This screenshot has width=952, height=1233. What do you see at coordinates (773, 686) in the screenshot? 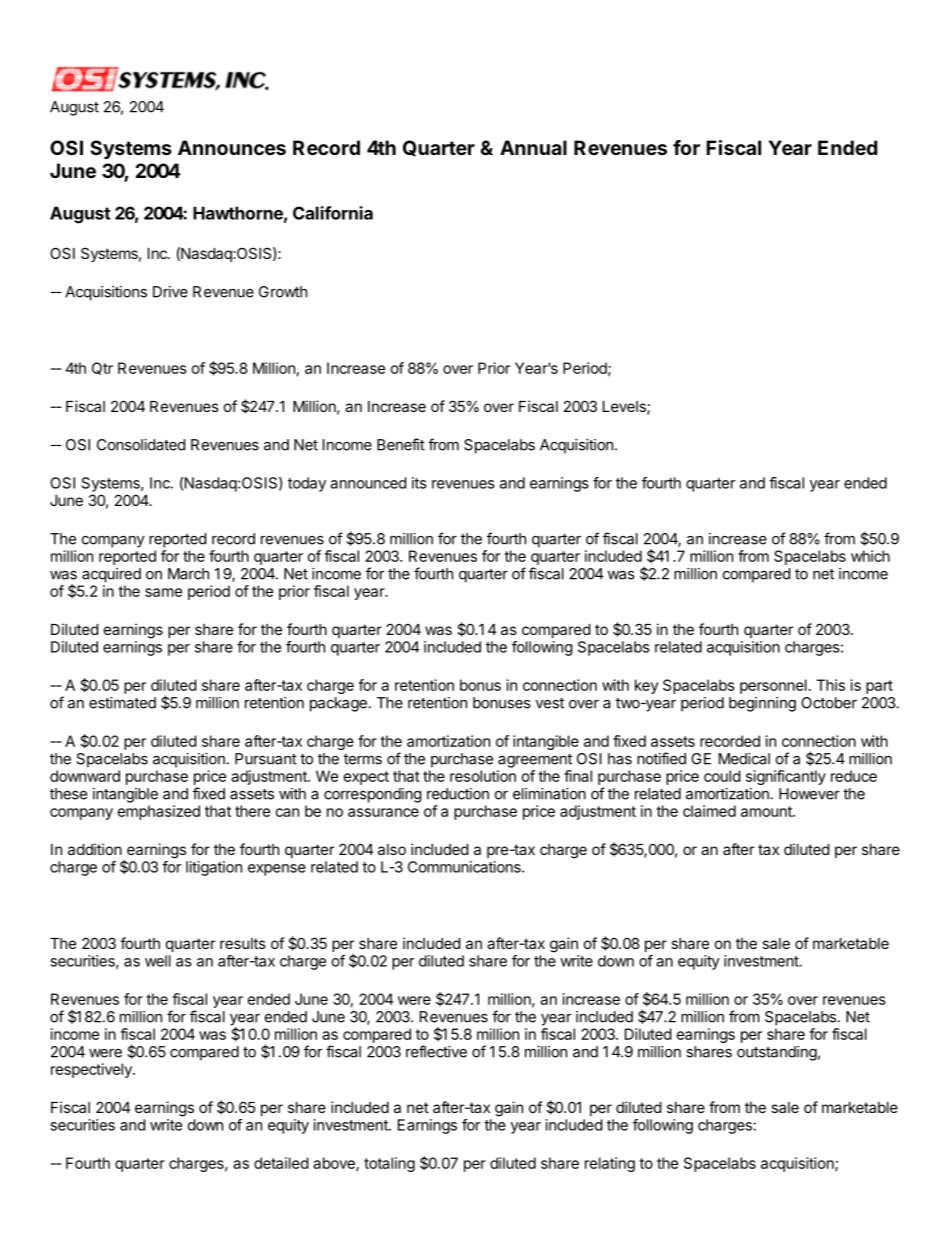
I see `personnel` at bounding box center [773, 686].
